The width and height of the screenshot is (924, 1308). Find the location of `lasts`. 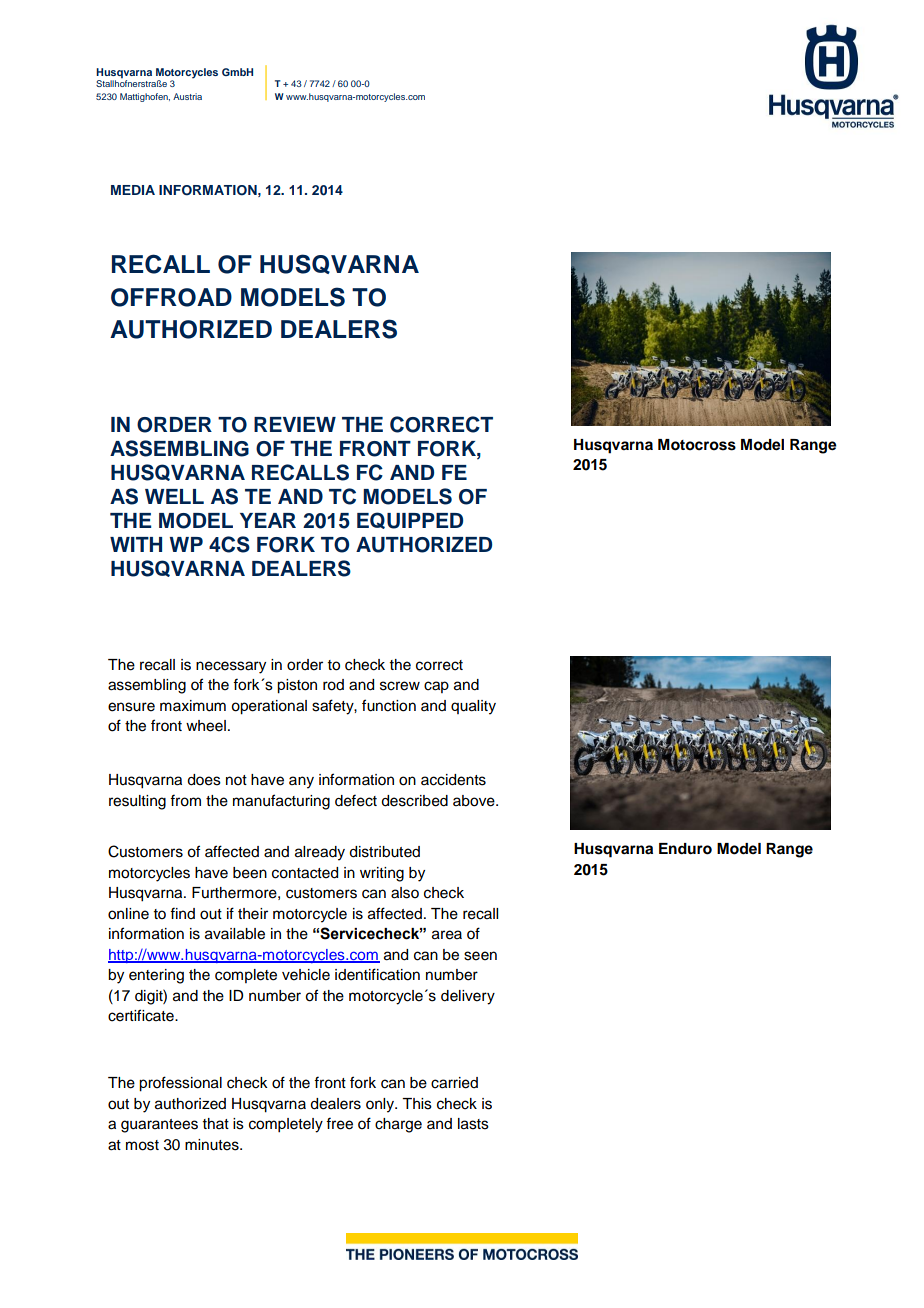

lasts is located at coordinates (473, 1124).
